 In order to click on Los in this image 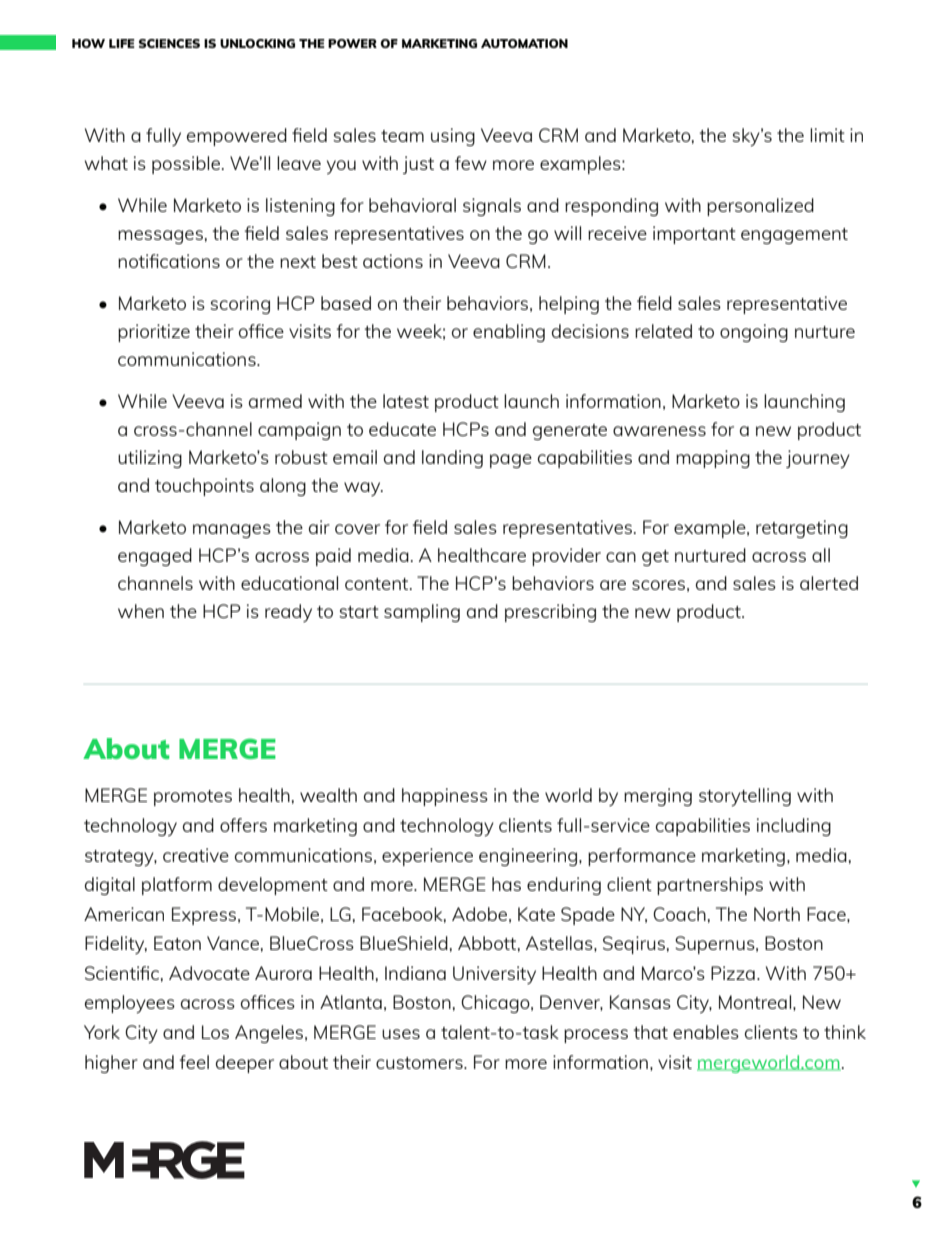, I will do `click(215, 1032)`.
